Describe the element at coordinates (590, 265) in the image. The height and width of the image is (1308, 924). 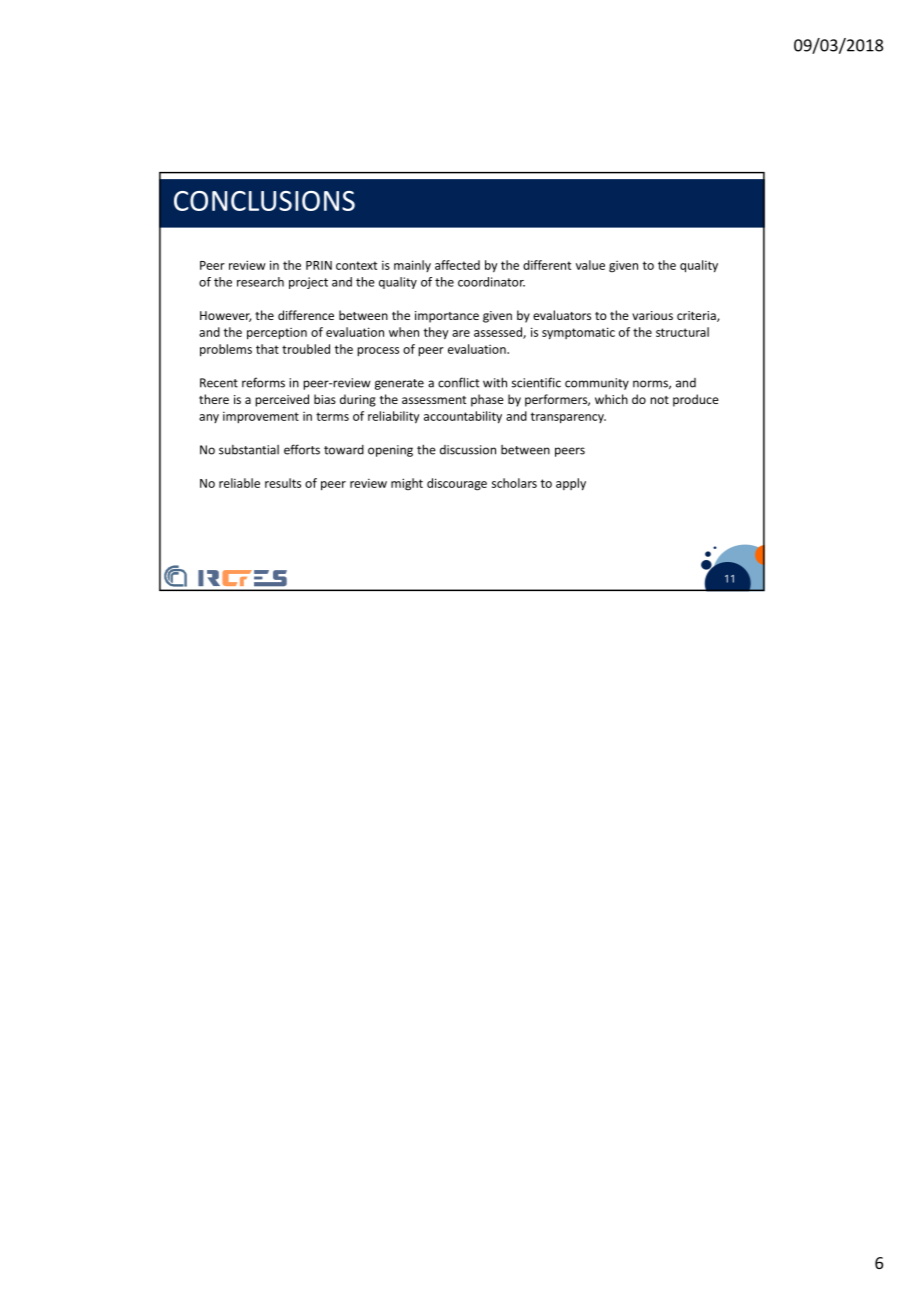
I see `value` at that location.
